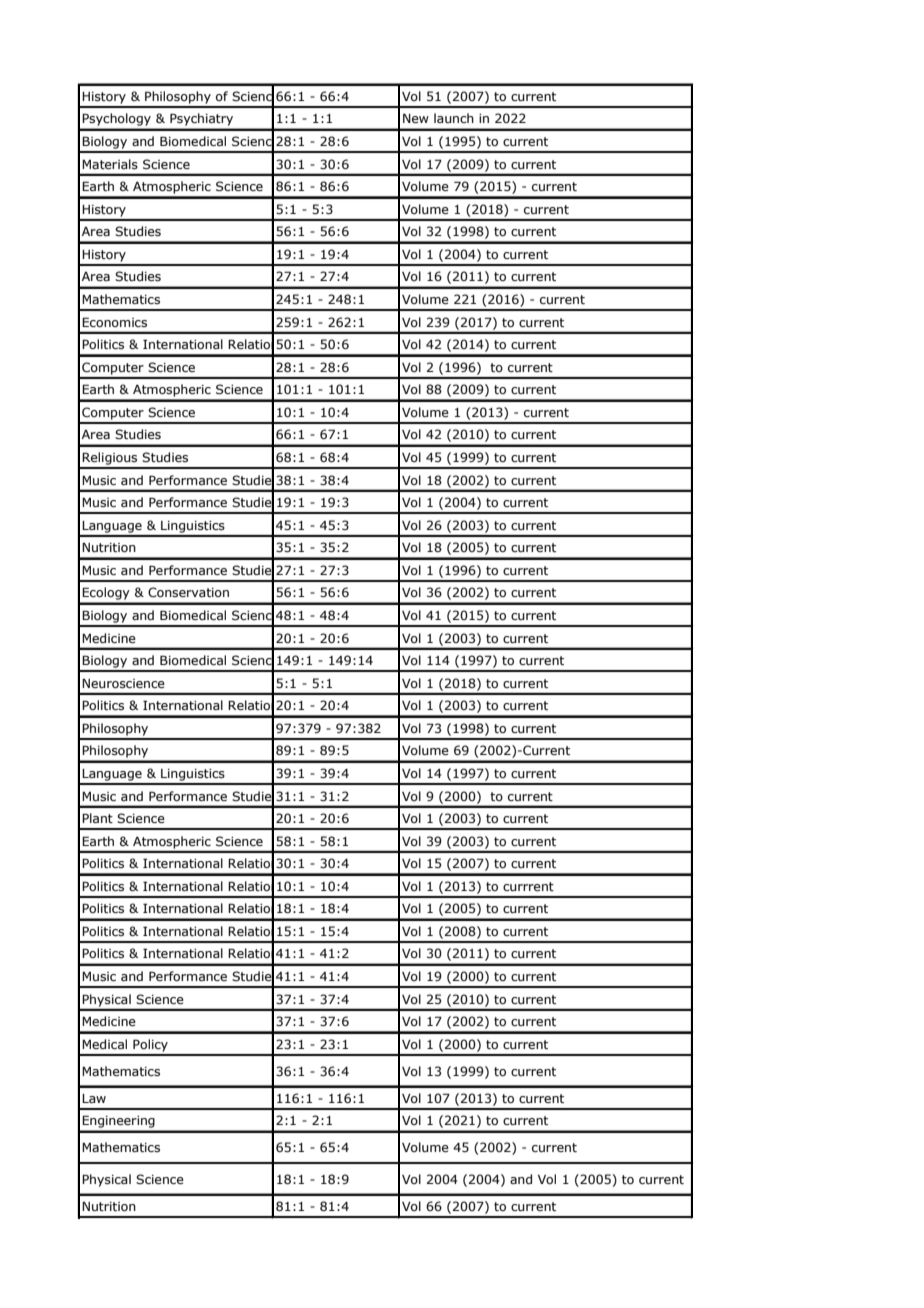 The height and width of the screenshot is (1308, 924). Describe the element at coordinates (416, 118) in the screenshot. I see `New` at that location.
